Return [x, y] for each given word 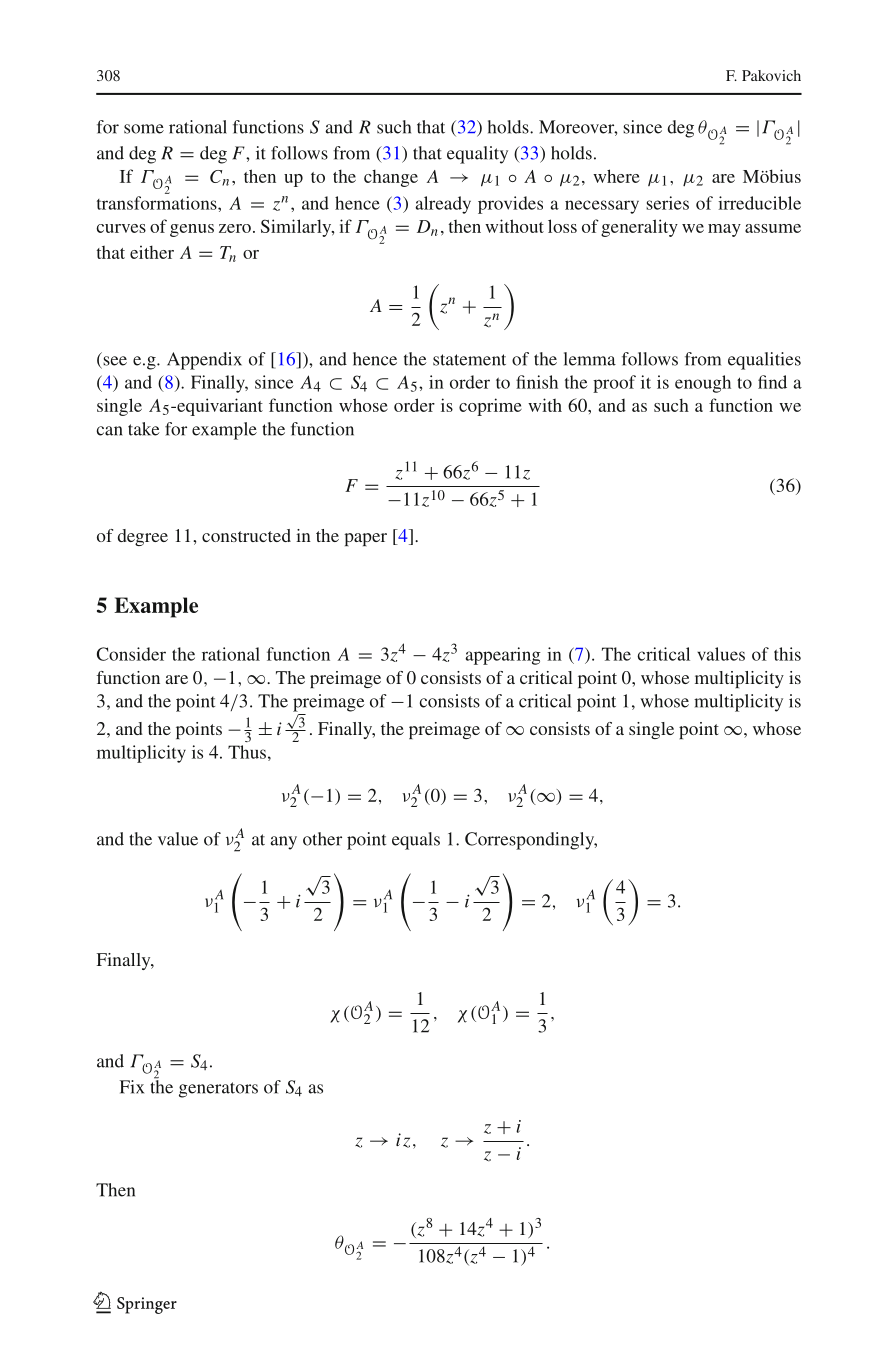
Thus [247, 752]
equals [416, 841]
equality [477, 155]
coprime [490, 407]
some [144, 129]
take [144, 429]
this [787, 654]
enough [703, 384]
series [667, 203]
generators [218, 1090]
